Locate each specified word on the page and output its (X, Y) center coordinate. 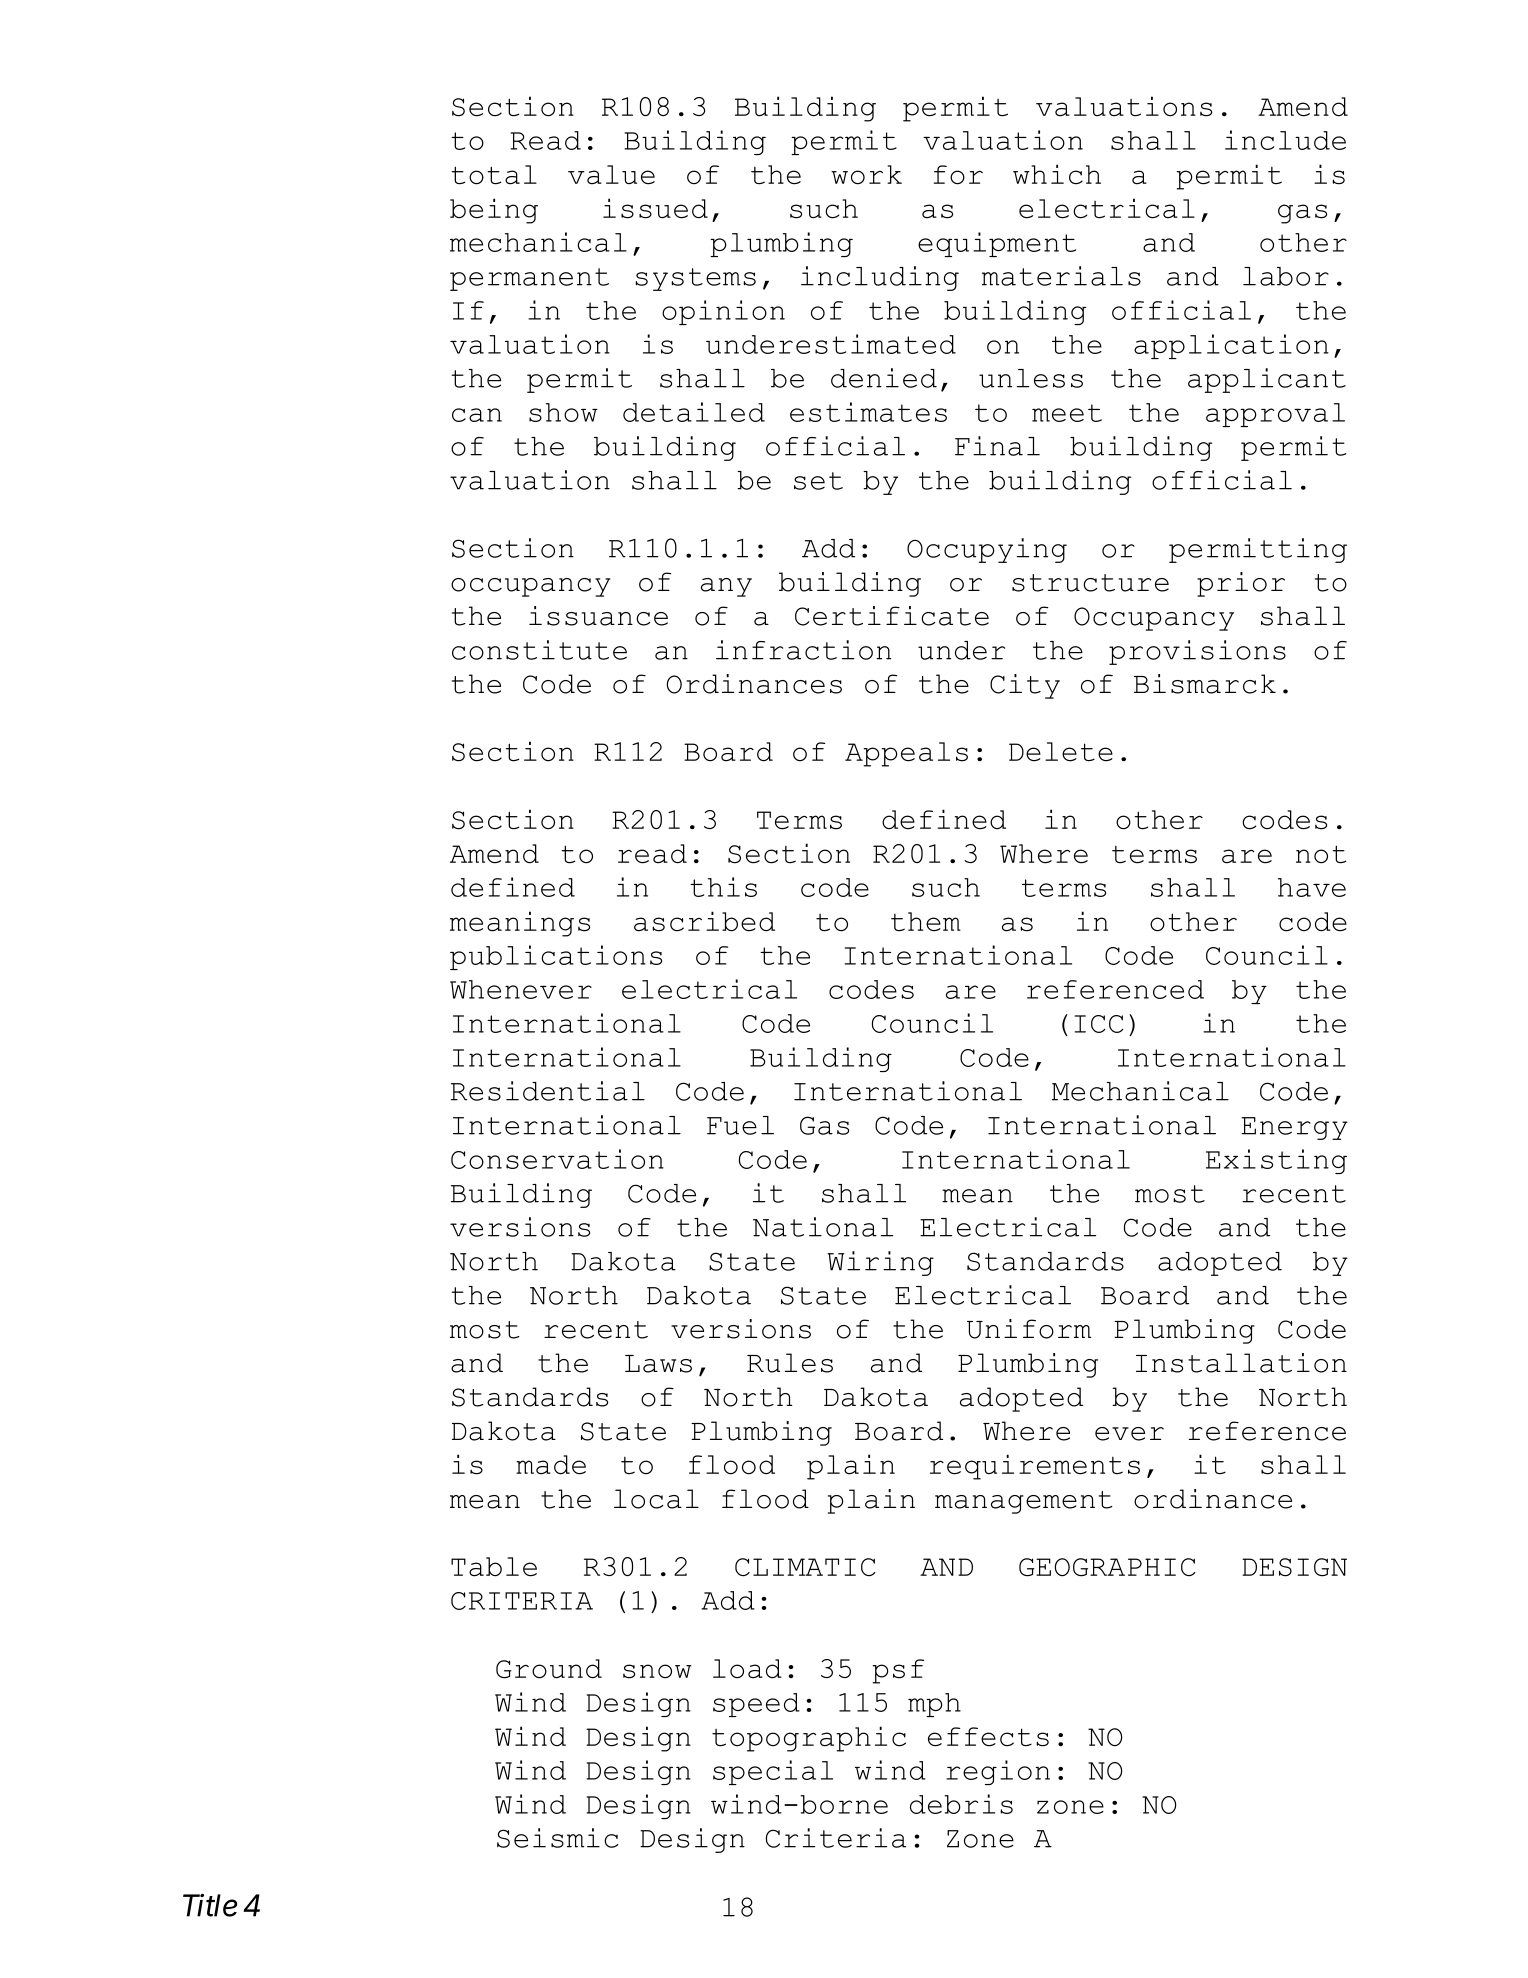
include (1285, 140)
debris (961, 1804)
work (866, 175)
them (926, 922)
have (1312, 887)
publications (556, 957)
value (611, 175)
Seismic (558, 1838)
